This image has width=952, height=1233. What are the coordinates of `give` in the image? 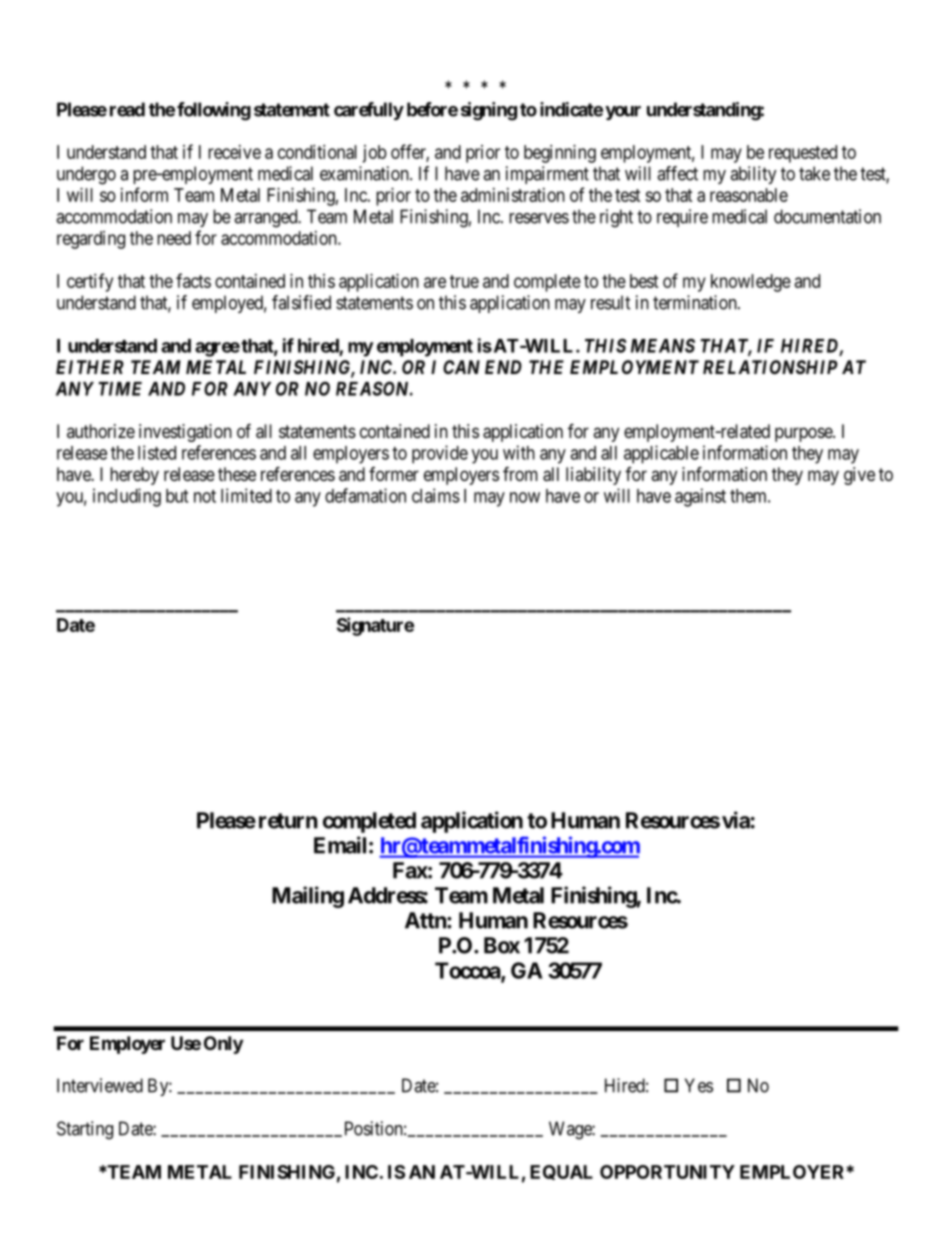 It's located at (859, 476).
